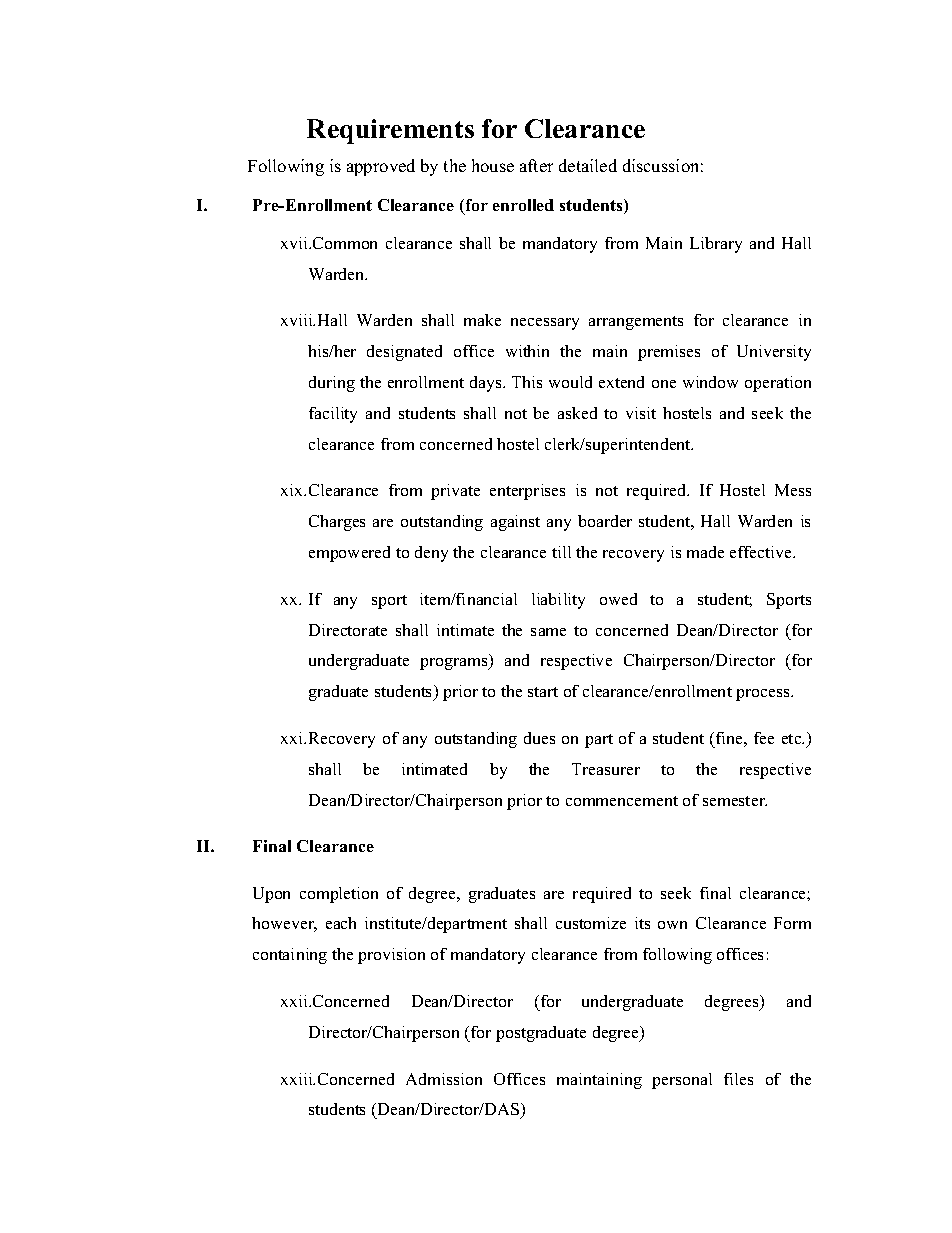 The height and width of the page is (1233, 952). What do you see at coordinates (527, 351) in the page?
I see `within` at bounding box center [527, 351].
